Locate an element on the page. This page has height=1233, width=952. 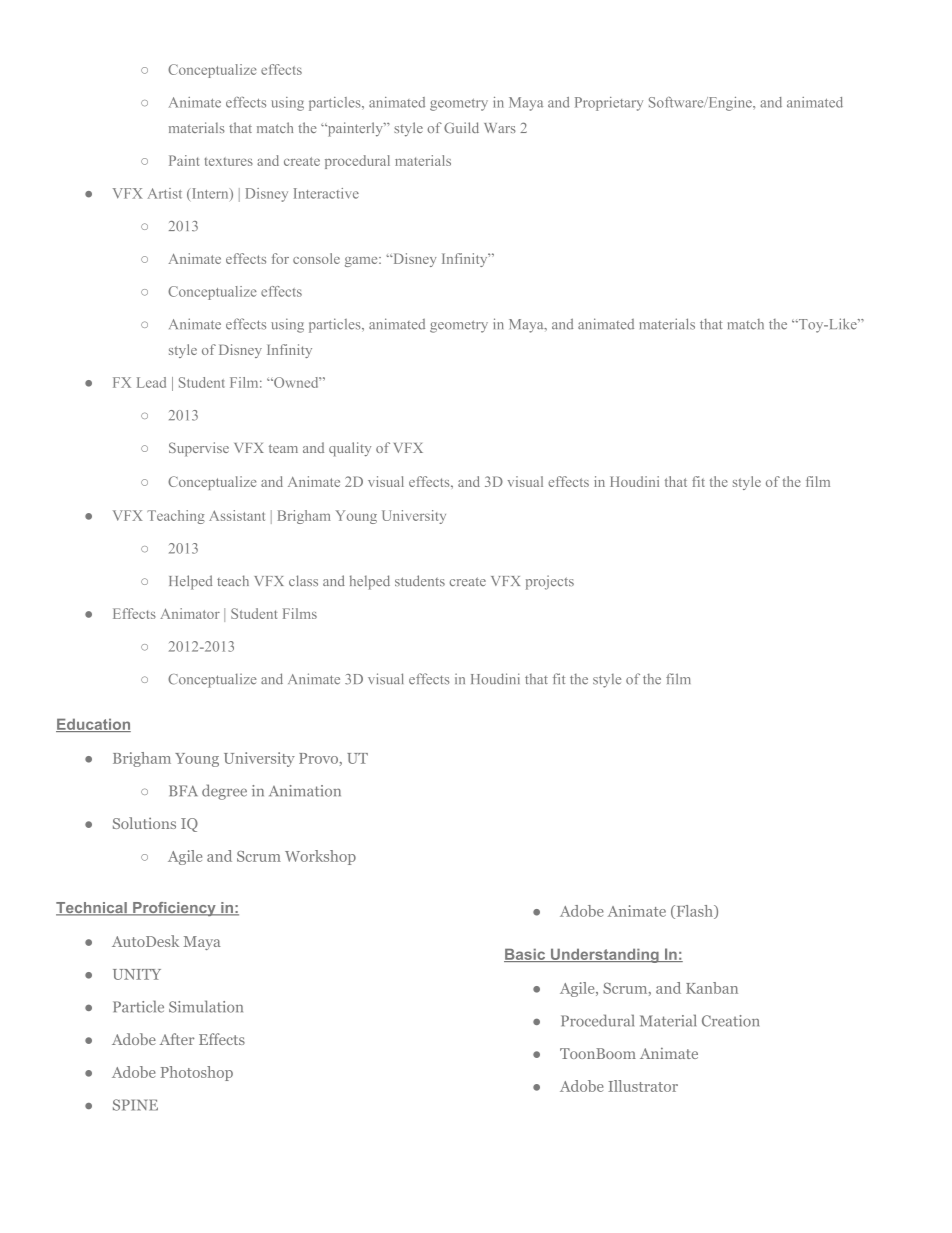
Basic is located at coordinates (526, 955).
